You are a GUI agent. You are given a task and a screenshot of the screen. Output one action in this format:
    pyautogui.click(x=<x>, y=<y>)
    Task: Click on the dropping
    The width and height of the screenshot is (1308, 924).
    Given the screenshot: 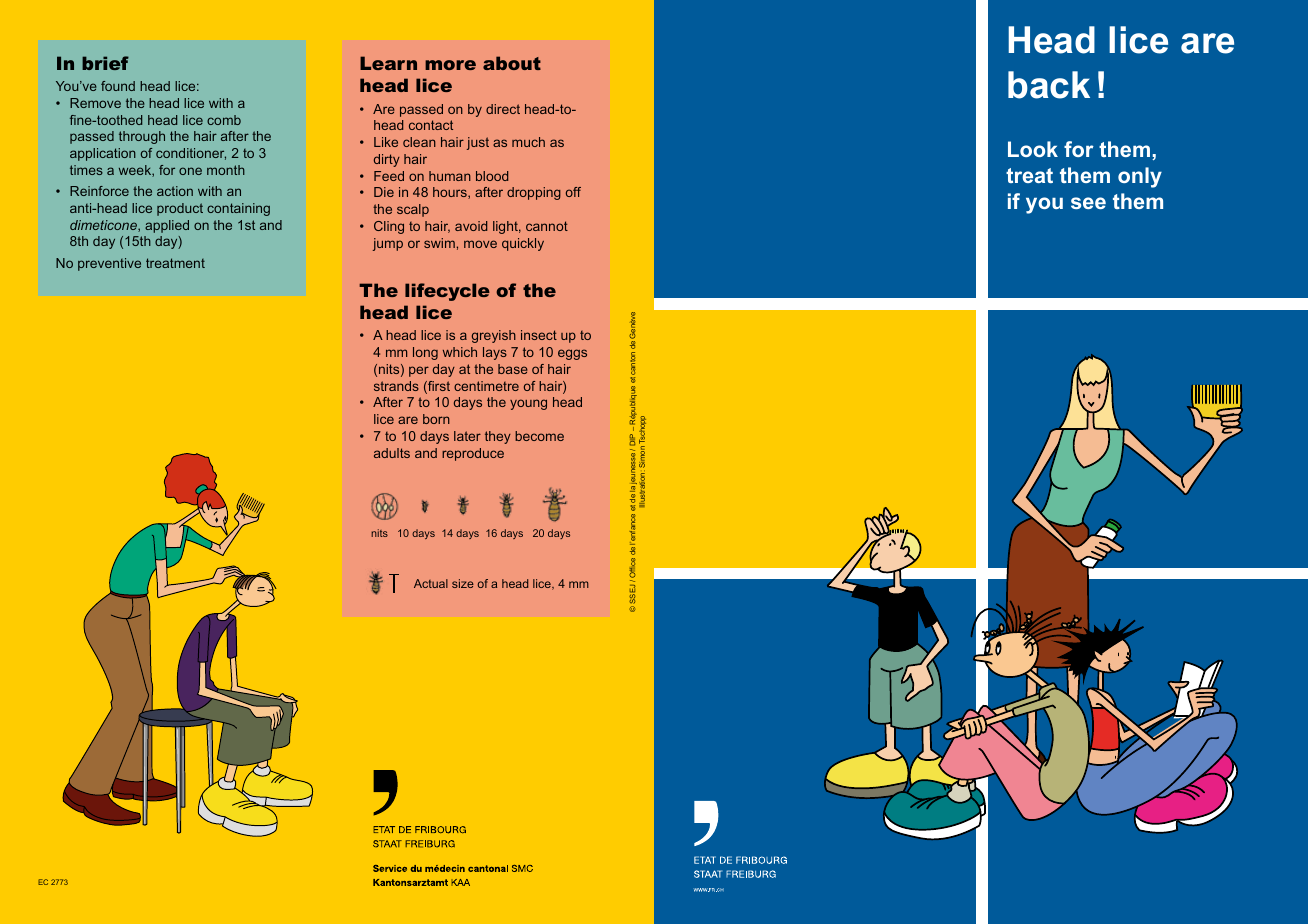 What is the action you would take?
    pyautogui.click(x=534, y=193)
